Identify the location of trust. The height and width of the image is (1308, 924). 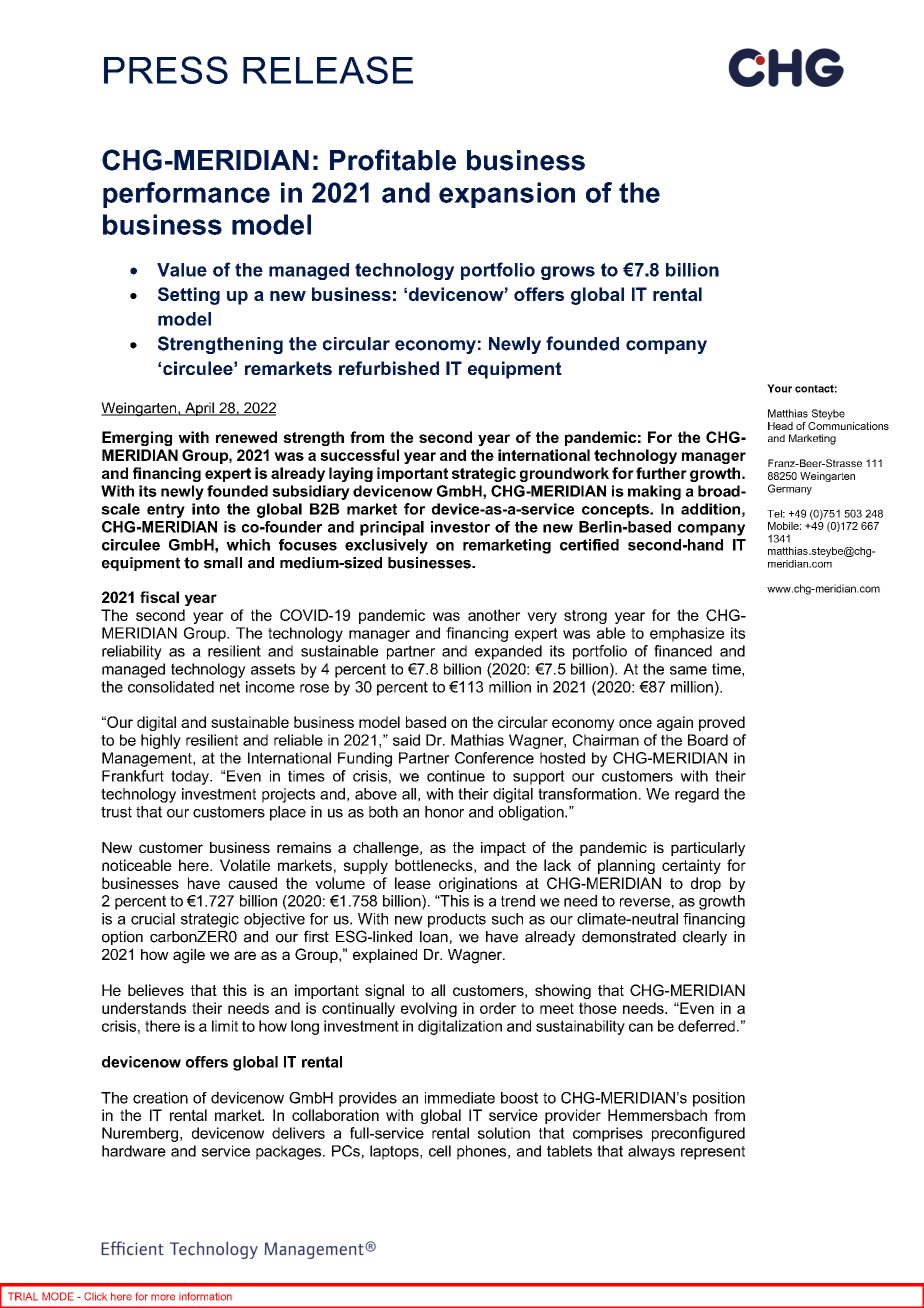
(116, 812).
